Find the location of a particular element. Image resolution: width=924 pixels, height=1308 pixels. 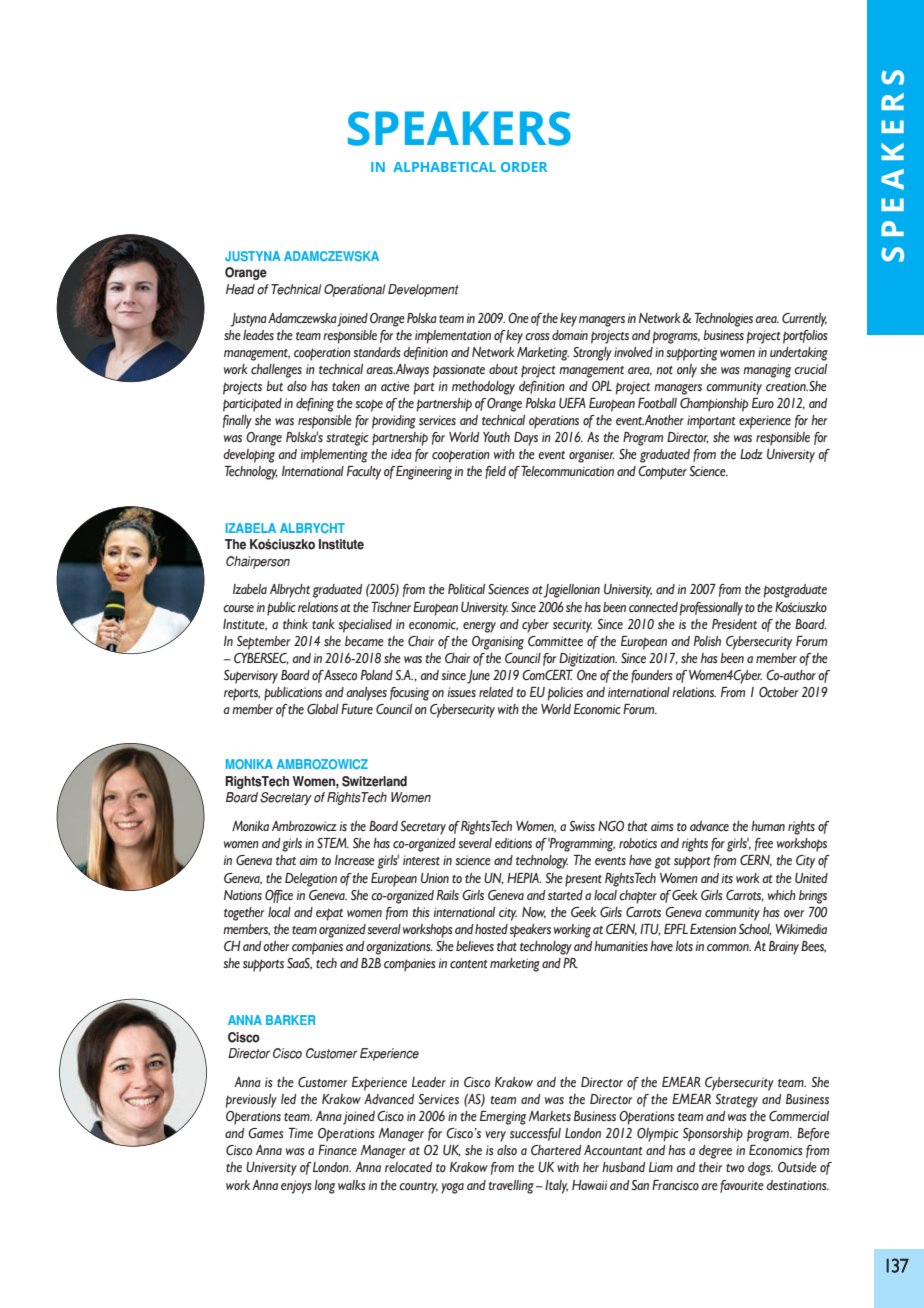

enjoys is located at coordinates (296, 1187).
